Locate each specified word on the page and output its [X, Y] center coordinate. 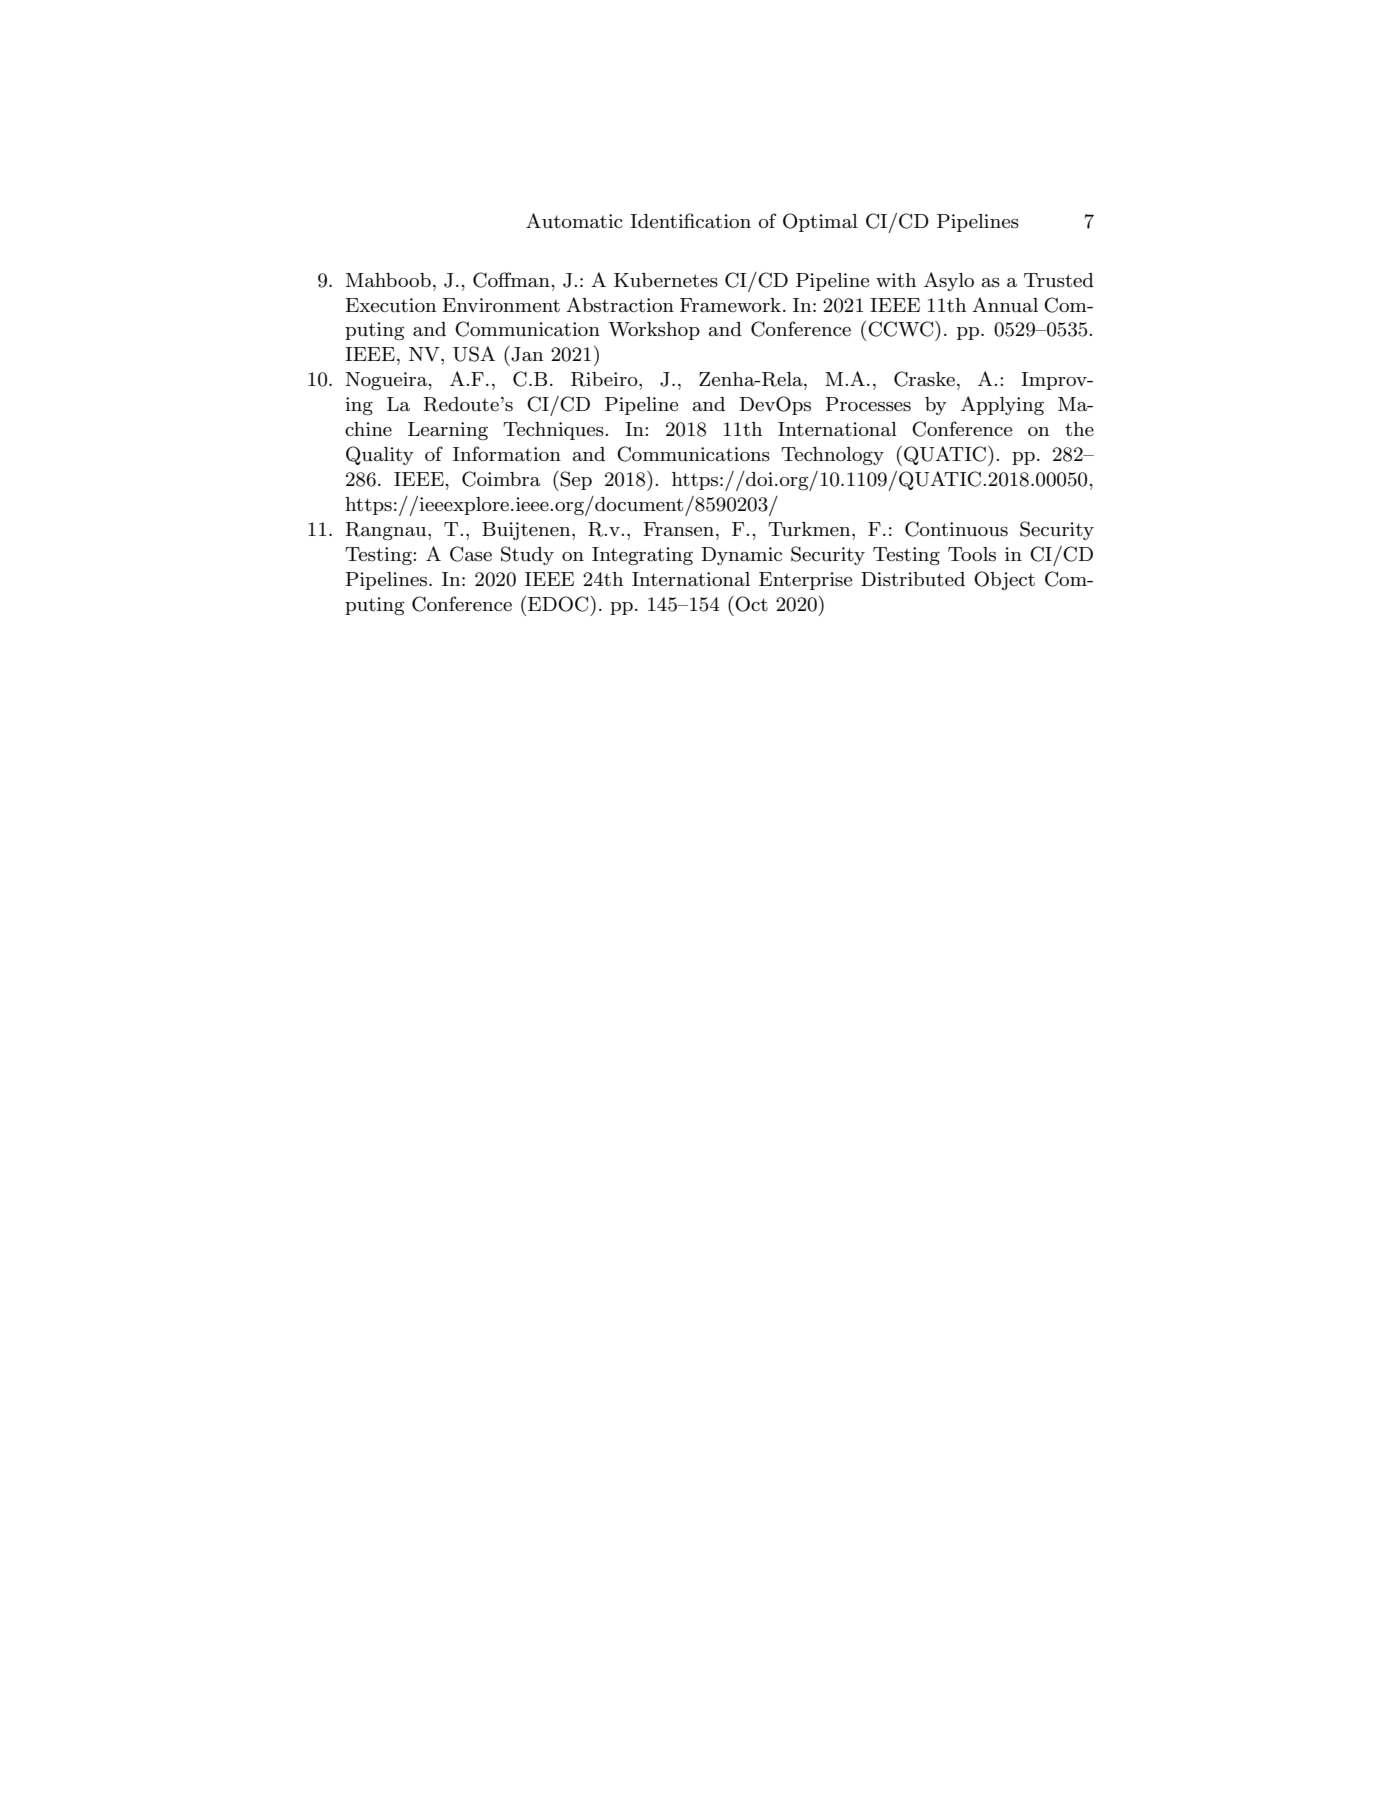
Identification [690, 221]
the [1079, 429]
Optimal [820, 222]
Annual [1005, 304]
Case [471, 554]
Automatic [574, 221]
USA [474, 354]
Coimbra [501, 479]
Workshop [654, 331]
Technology [832, 456]
